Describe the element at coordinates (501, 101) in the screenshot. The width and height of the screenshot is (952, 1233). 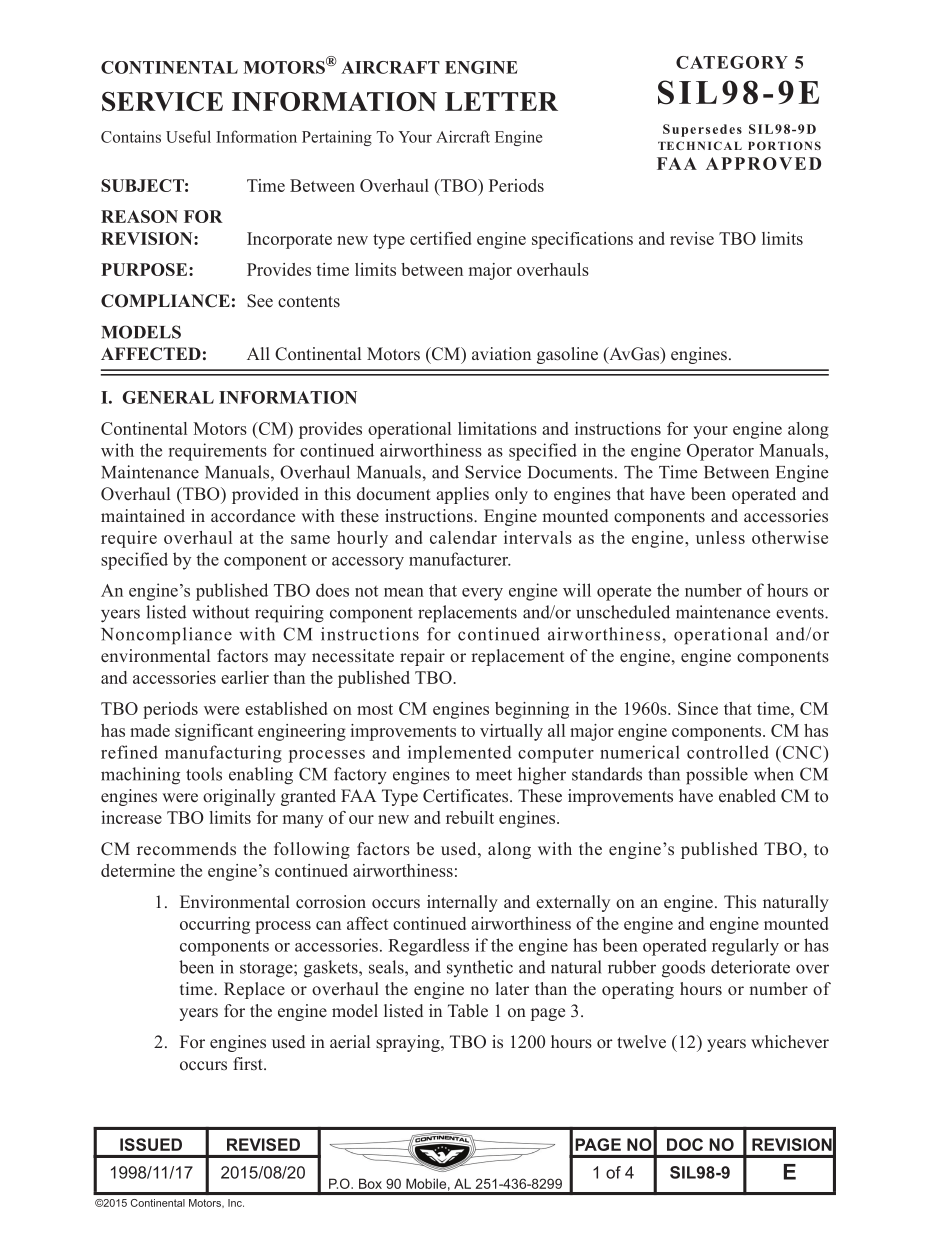
I see `LETTER` at that location.
